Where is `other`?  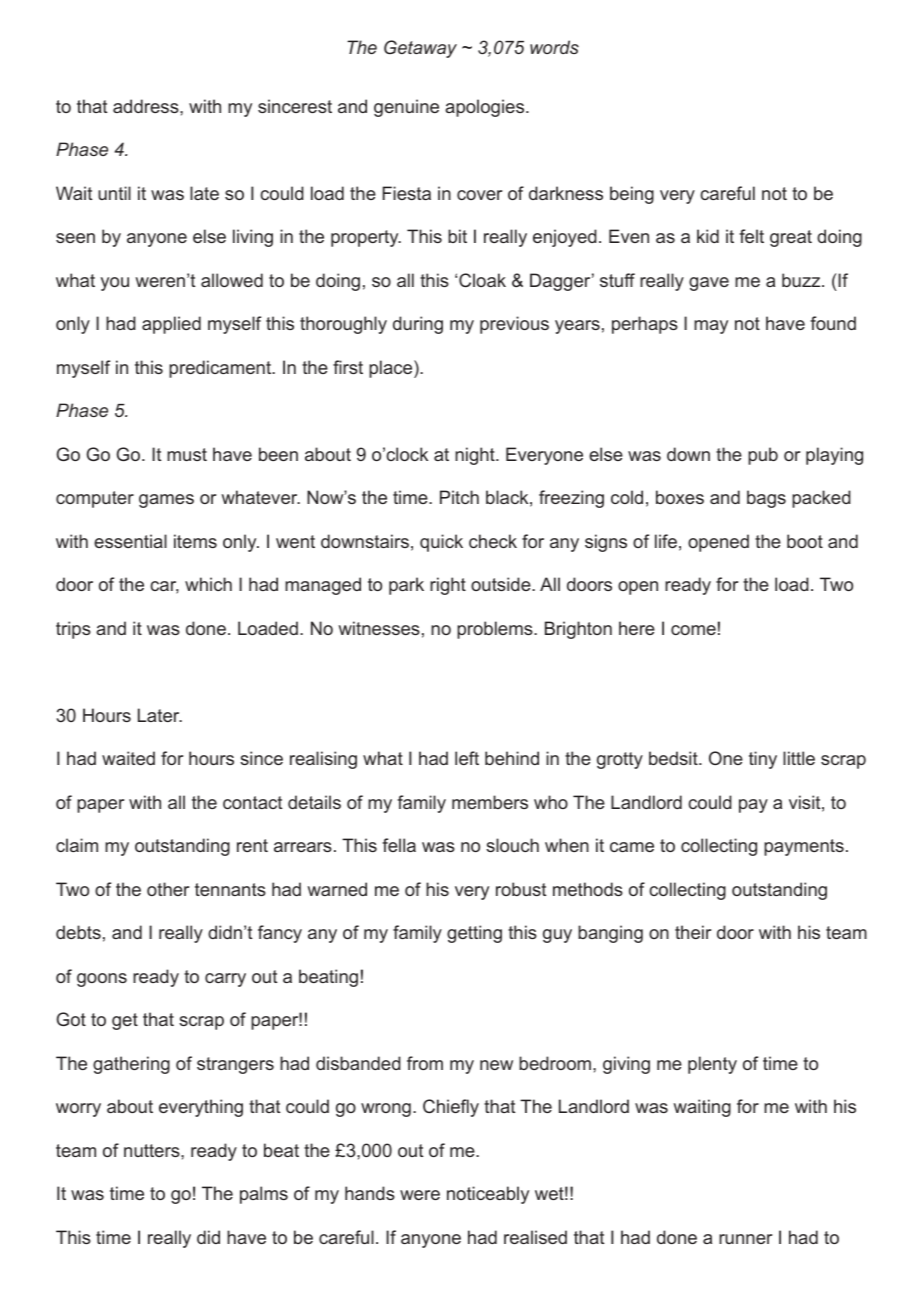 other is located at coordinates (168, 889).
